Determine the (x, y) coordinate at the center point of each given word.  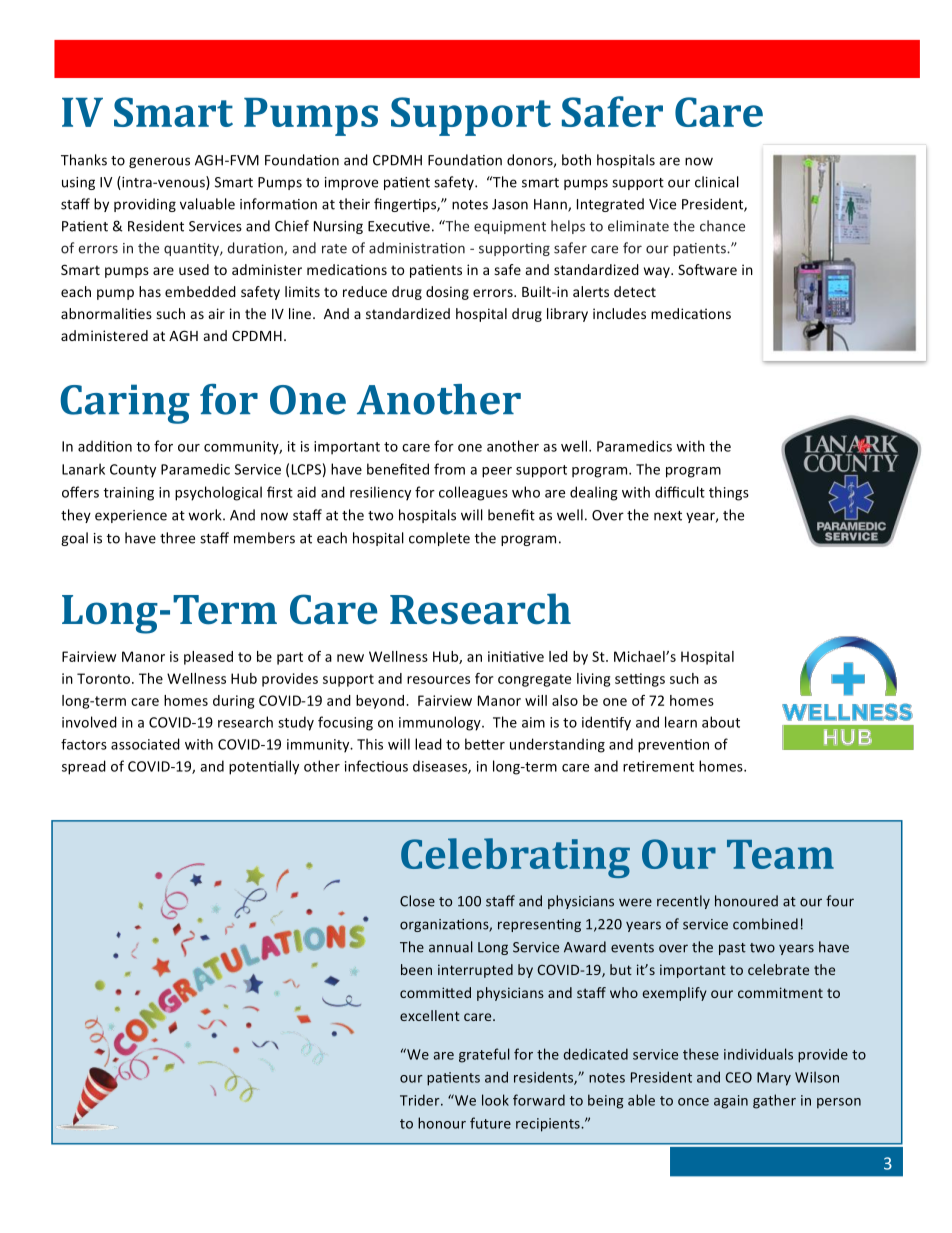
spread (84, 767)
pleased (208, 658)
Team (780, 854)
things (729, 493)
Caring (125, 404)
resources (438, 680)
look (495, 1100)
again (731, 1102)
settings (640, 680)
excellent (430, 1015)
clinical (717, 182)
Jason (510, 204)
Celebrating (515, 858)
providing (145, 205)
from (449, 469)
